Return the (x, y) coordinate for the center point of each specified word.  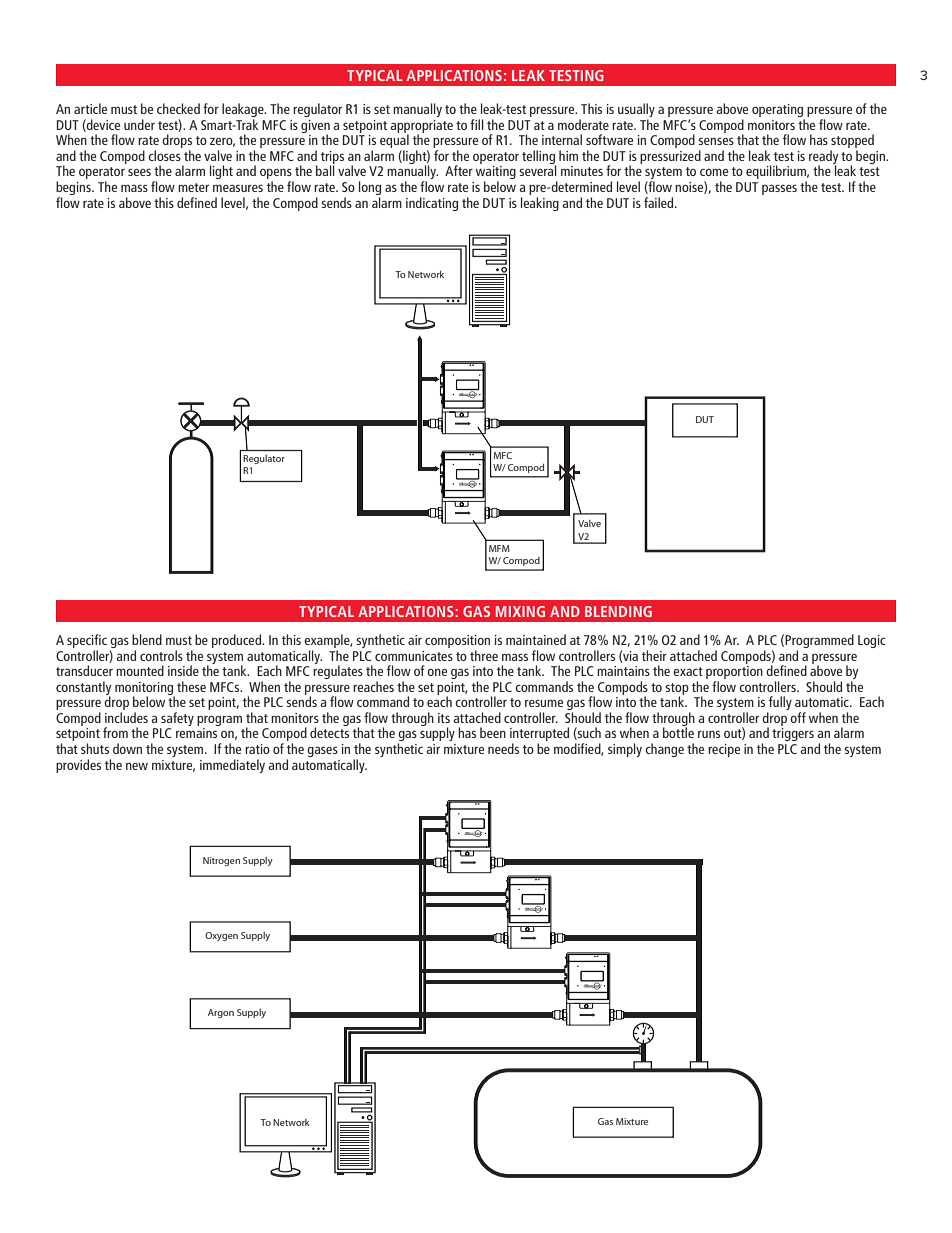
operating (778, 112)
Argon (221, 1013)
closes (164, 155)
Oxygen (221, 936)
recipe (724, 750)
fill (477, 124)
